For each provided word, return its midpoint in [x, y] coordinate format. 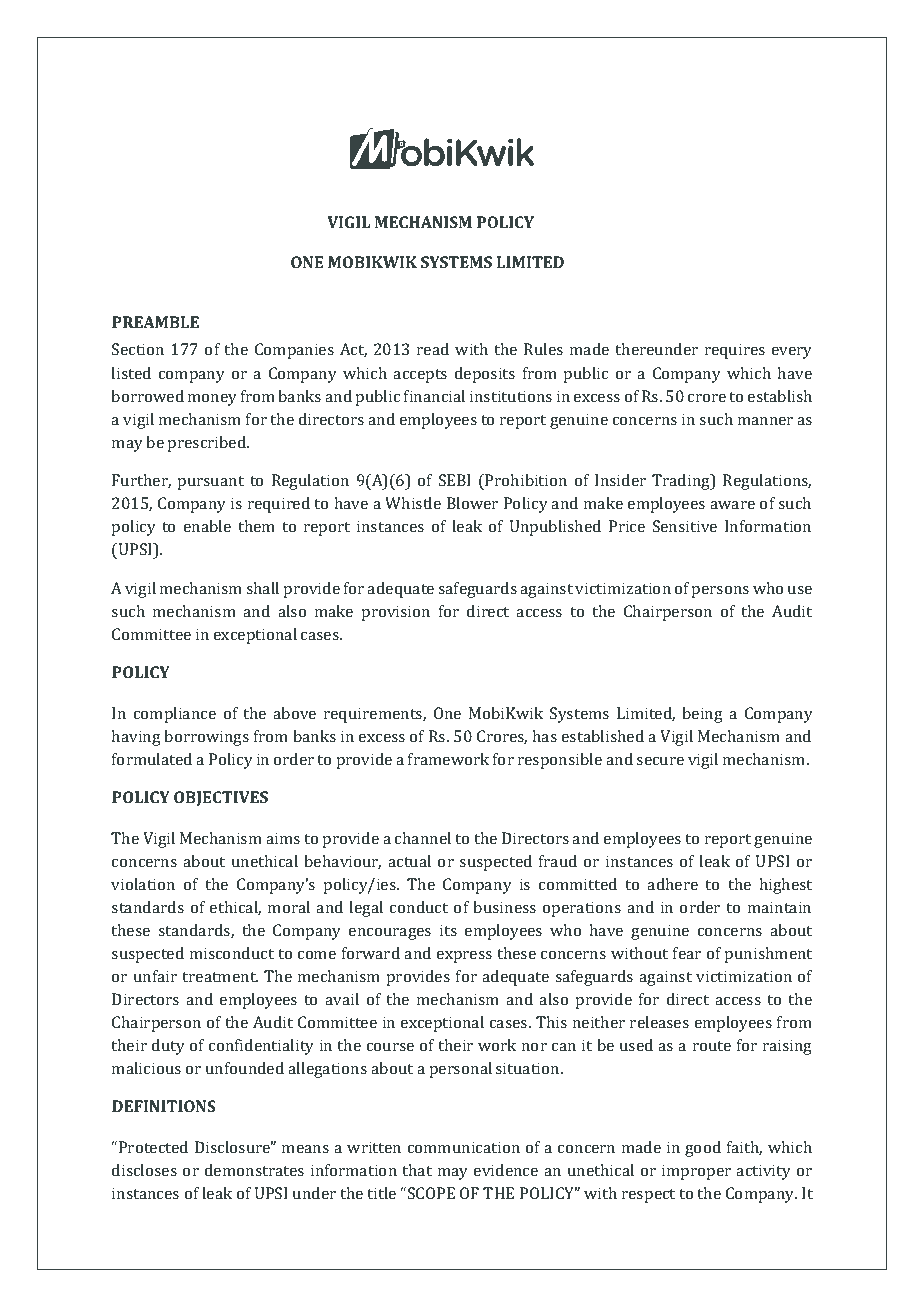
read [433, 349]
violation [143, 884]
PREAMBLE [155, 322]
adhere [672, 884]
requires [735, 351]
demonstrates [254, 1170]
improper [696, 1172]
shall [262, 588]
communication [464, 1147]
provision [395, 613]
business [504, 907]
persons [720, 592]
